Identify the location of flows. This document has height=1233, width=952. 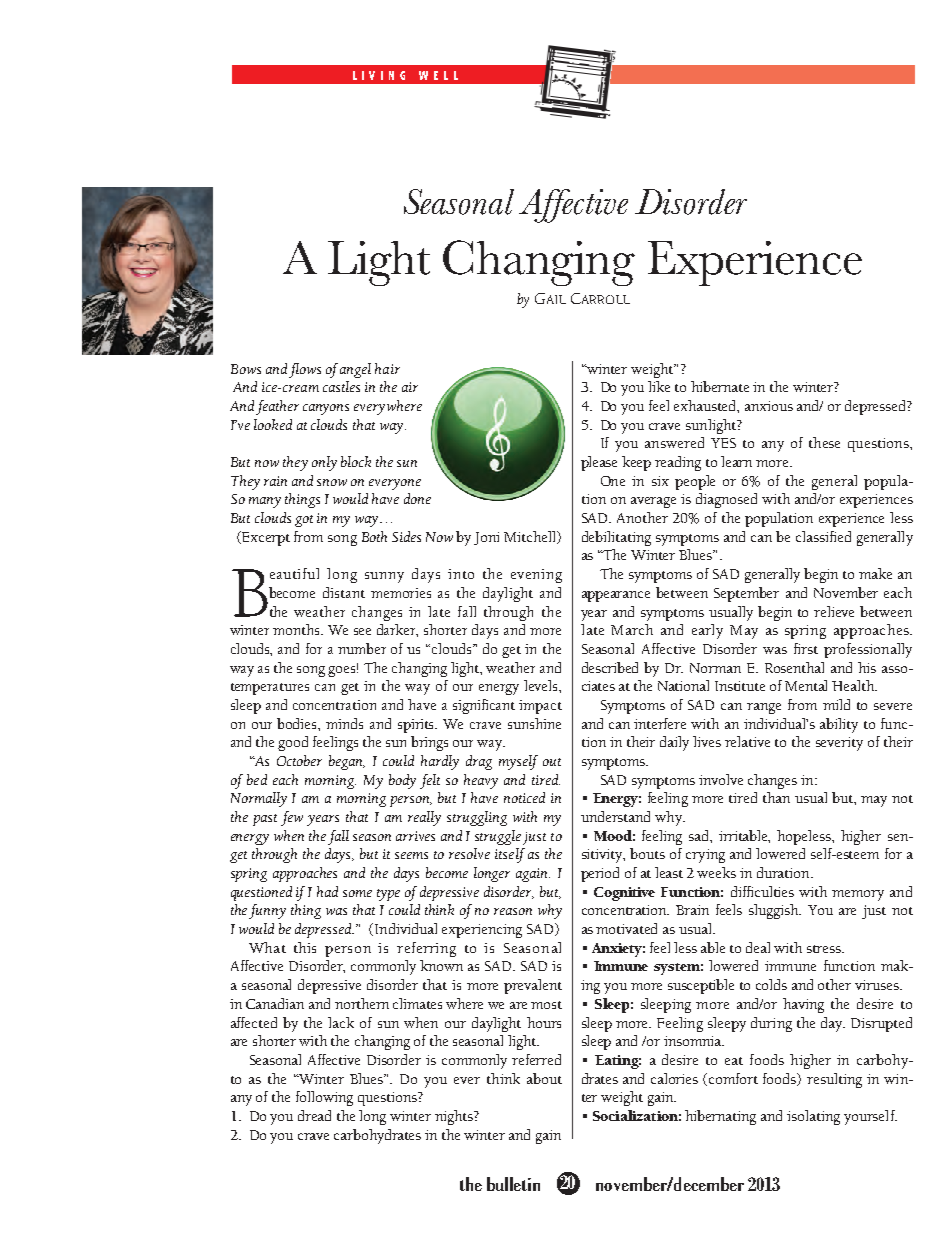
(305, 370).
